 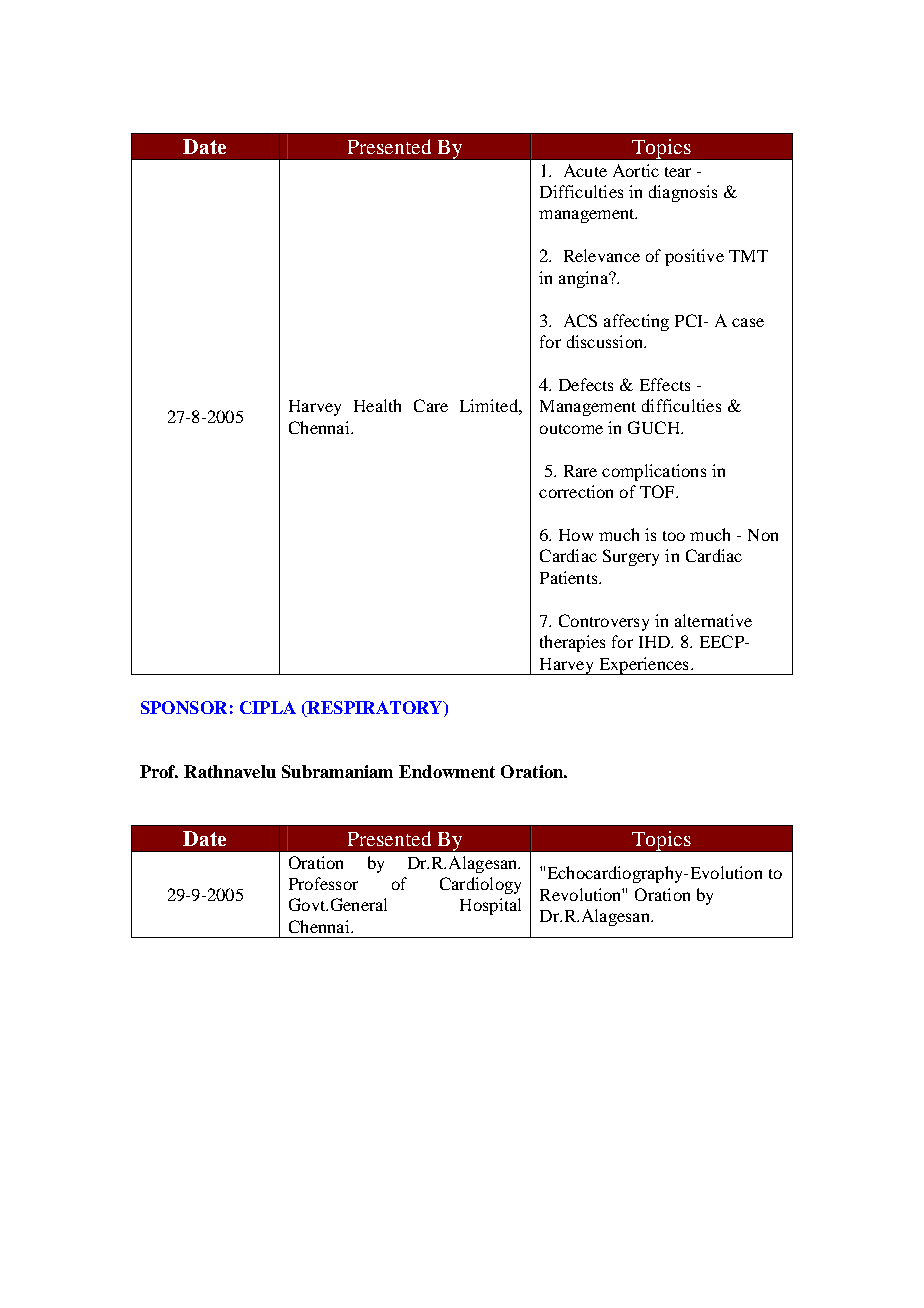 I want to click on Health, so click(x=377, y=405).
